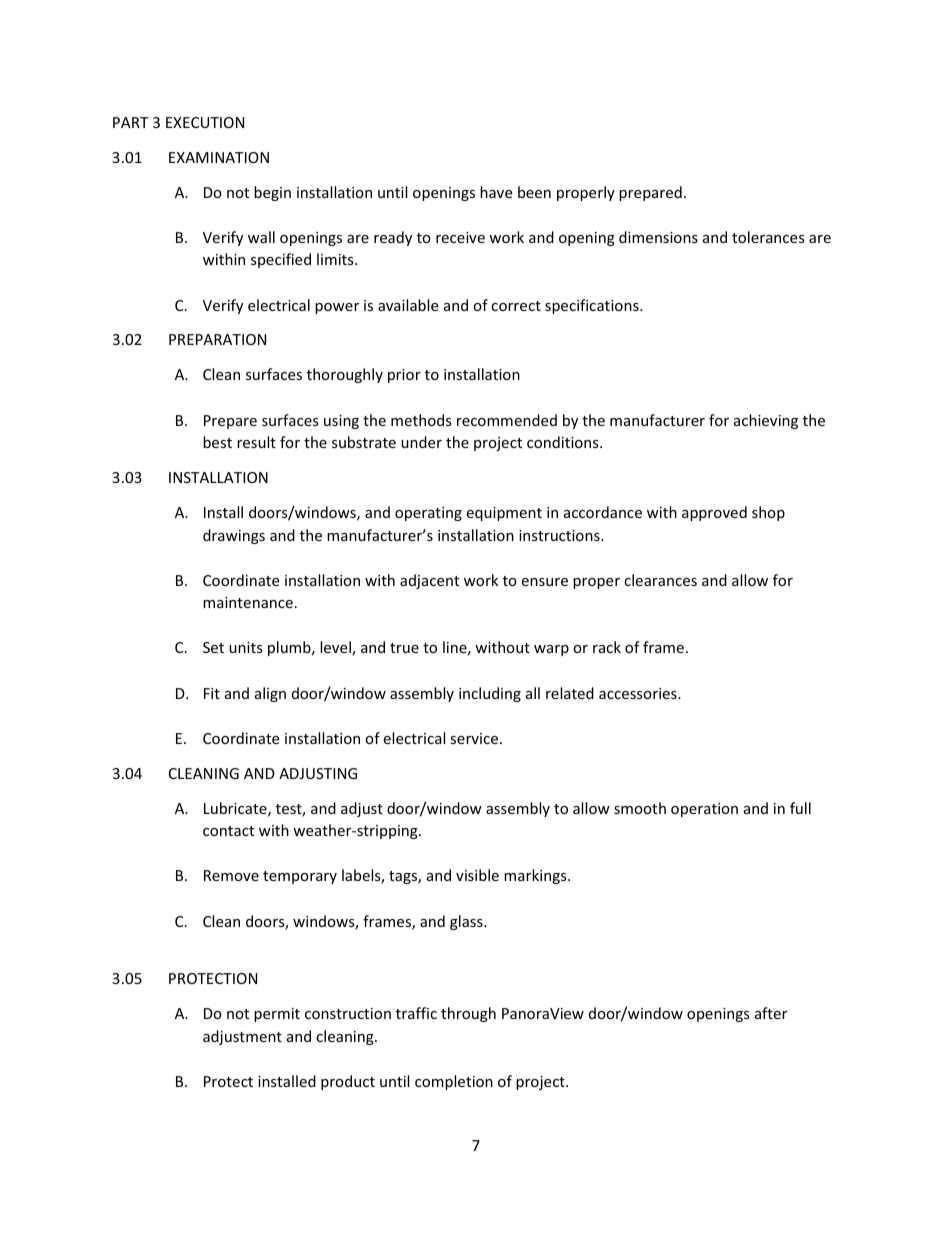 Image resolution: width=952 pixels, height=1233 pixels. I want to click on visible, so click(477, 875).
